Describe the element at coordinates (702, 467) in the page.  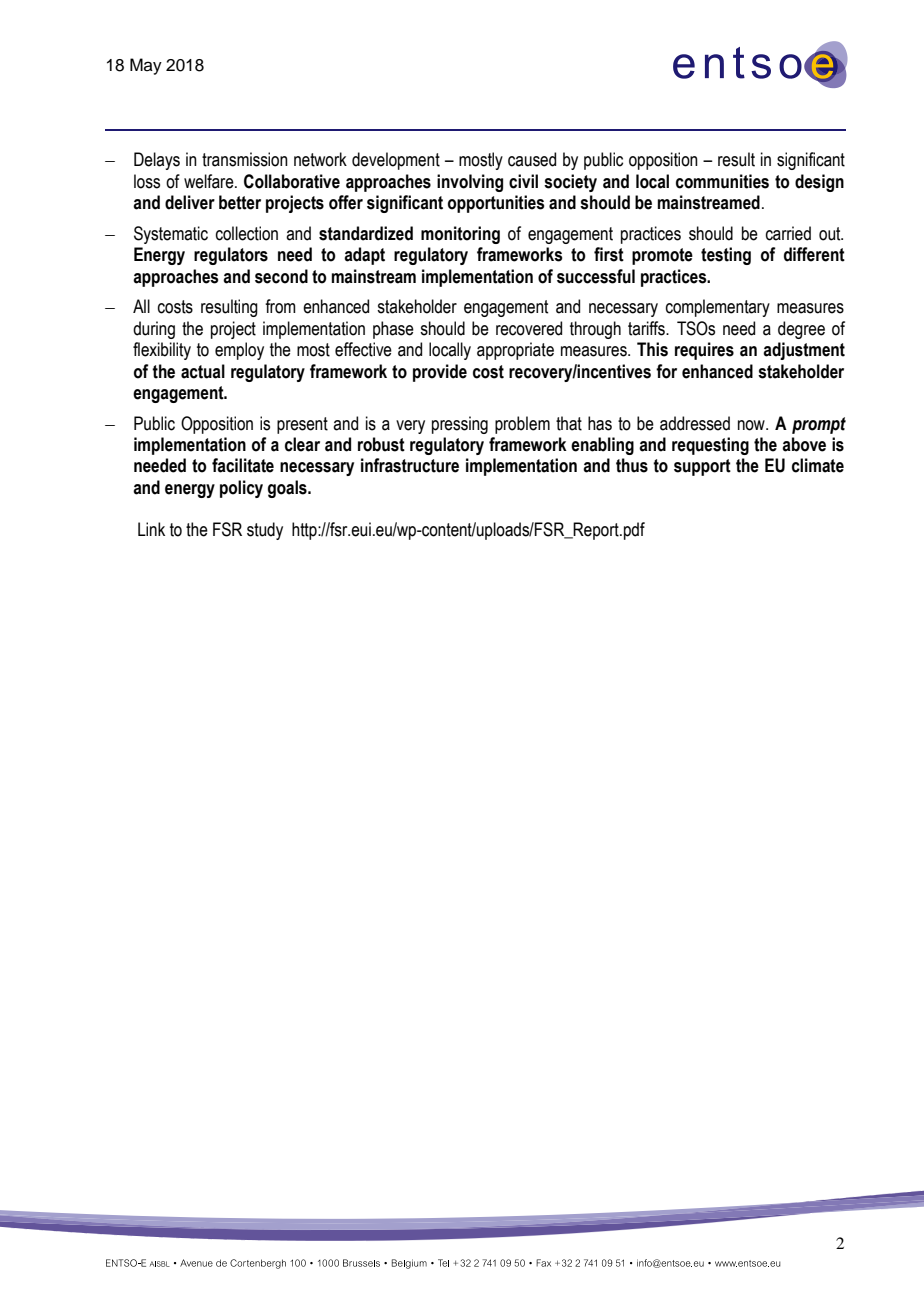
I see `support` at that location.
